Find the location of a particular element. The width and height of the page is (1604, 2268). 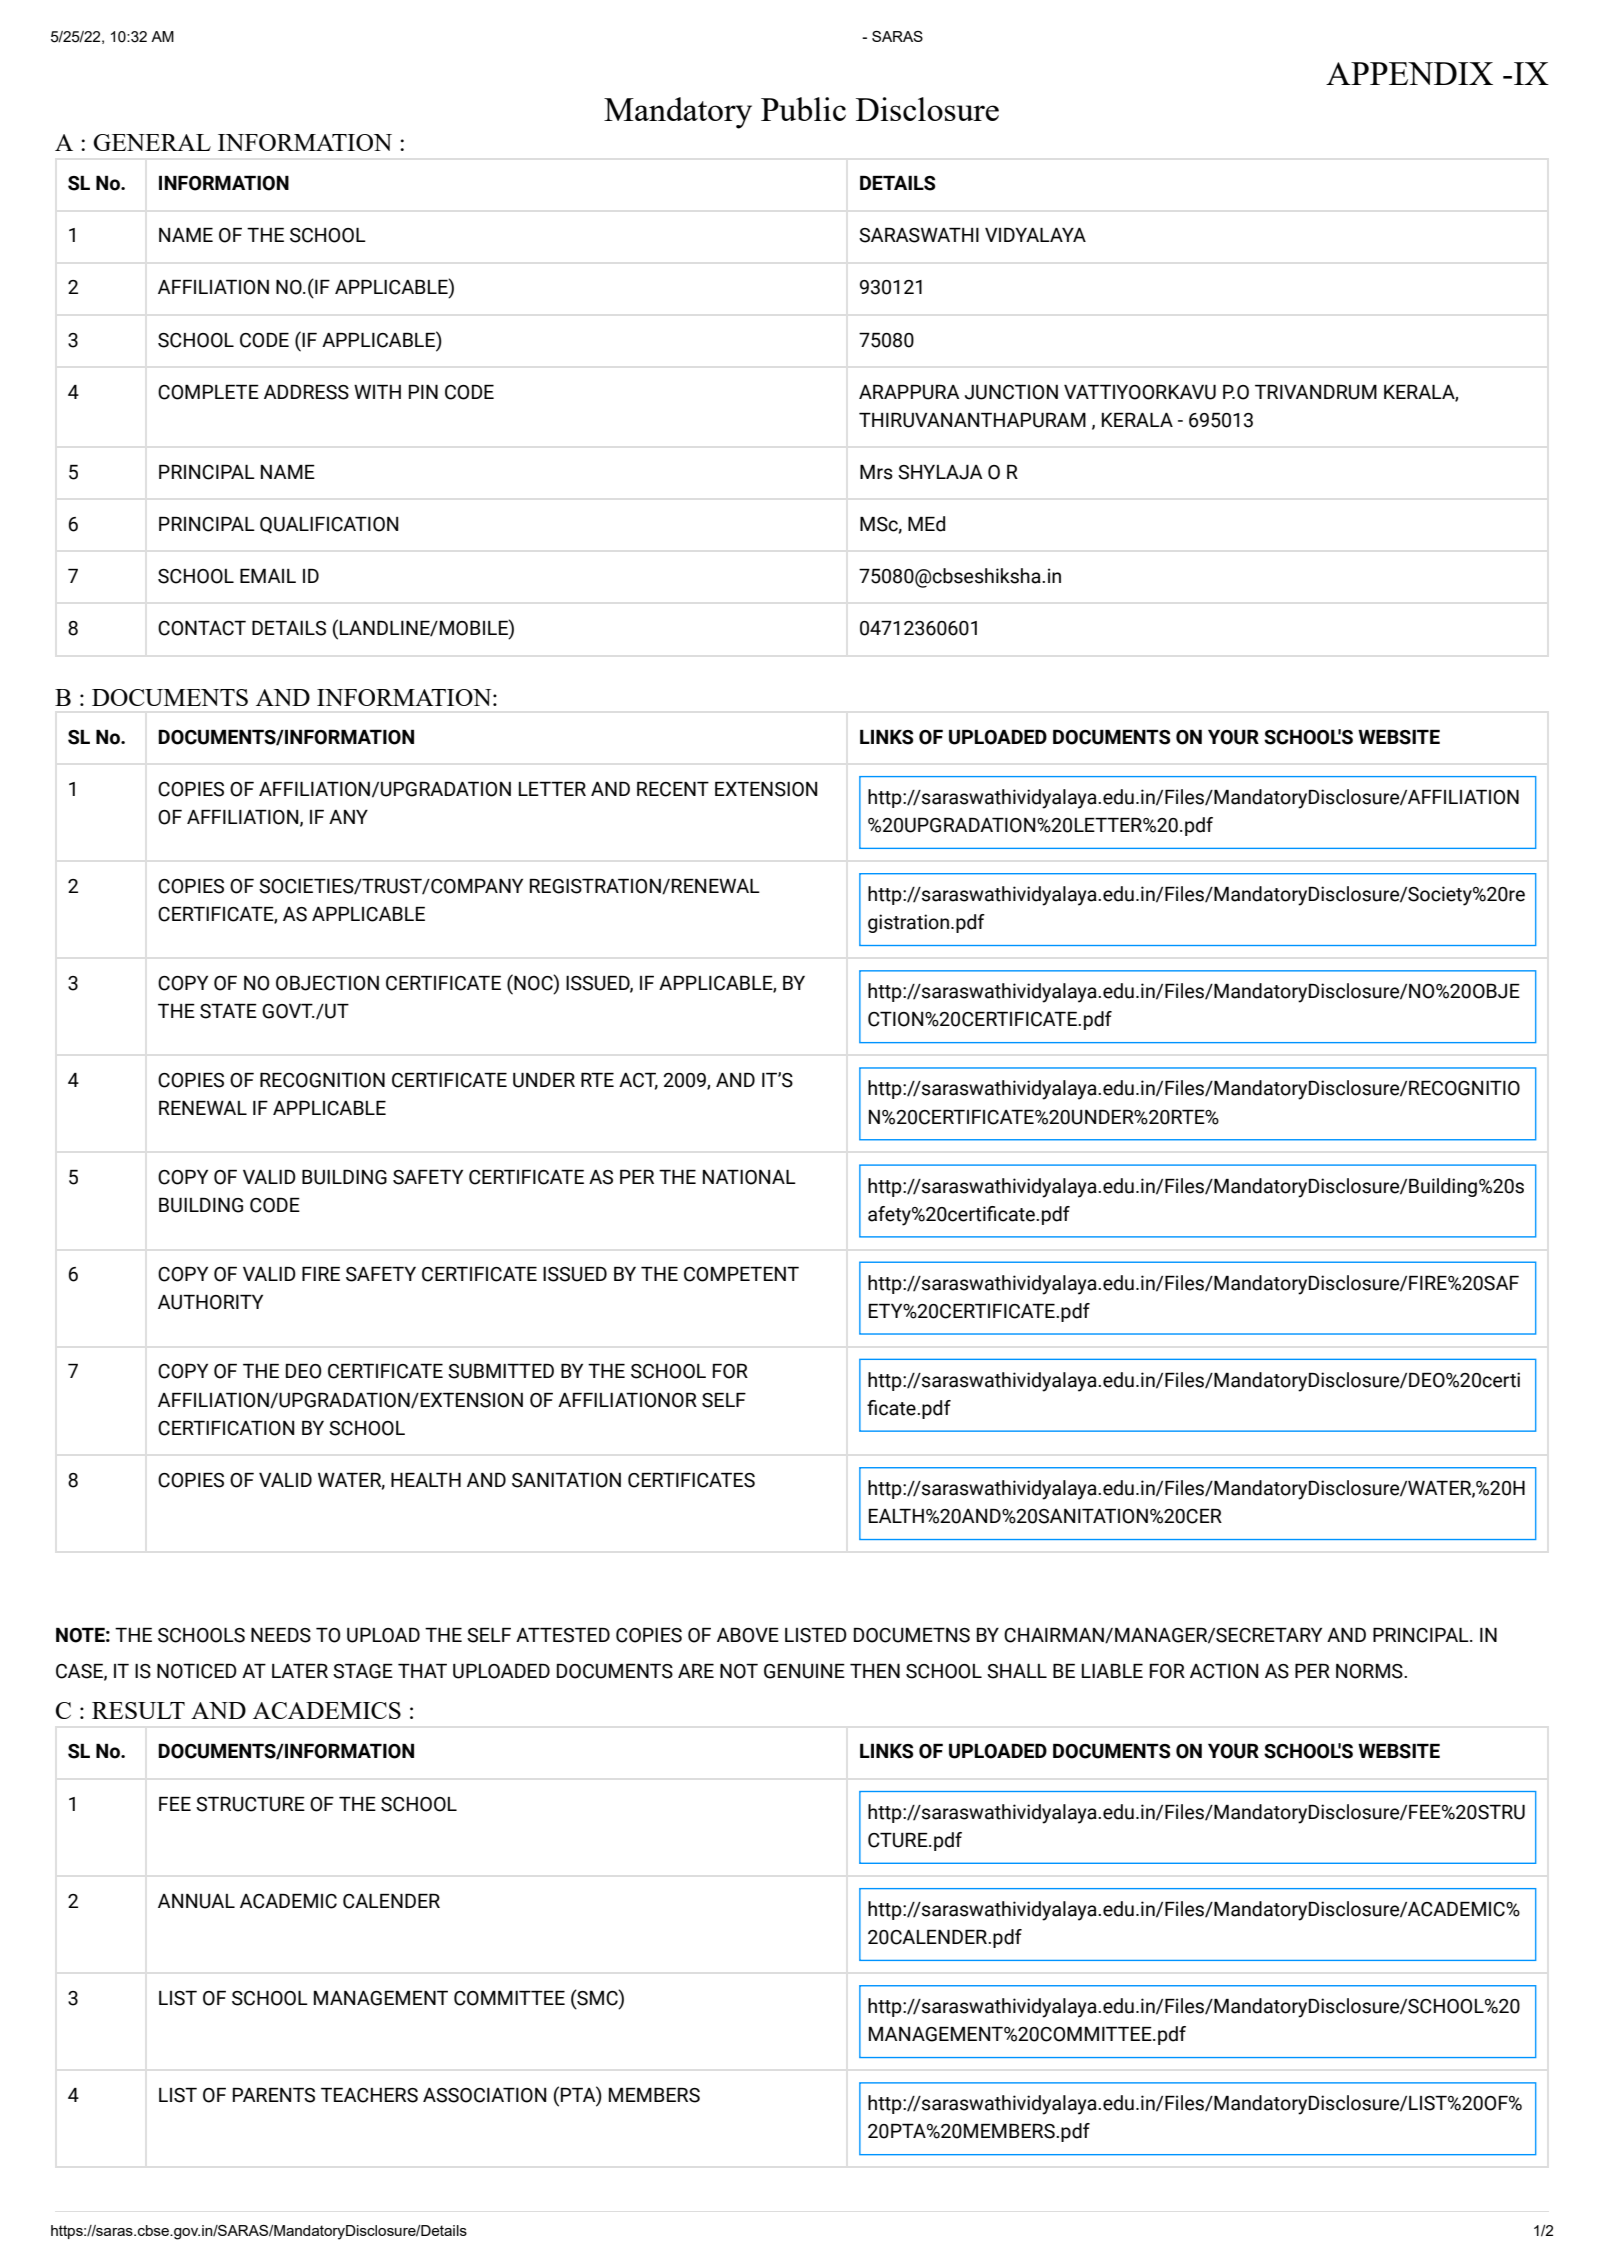

PARENTS is located at coordinates (274, 2095).
